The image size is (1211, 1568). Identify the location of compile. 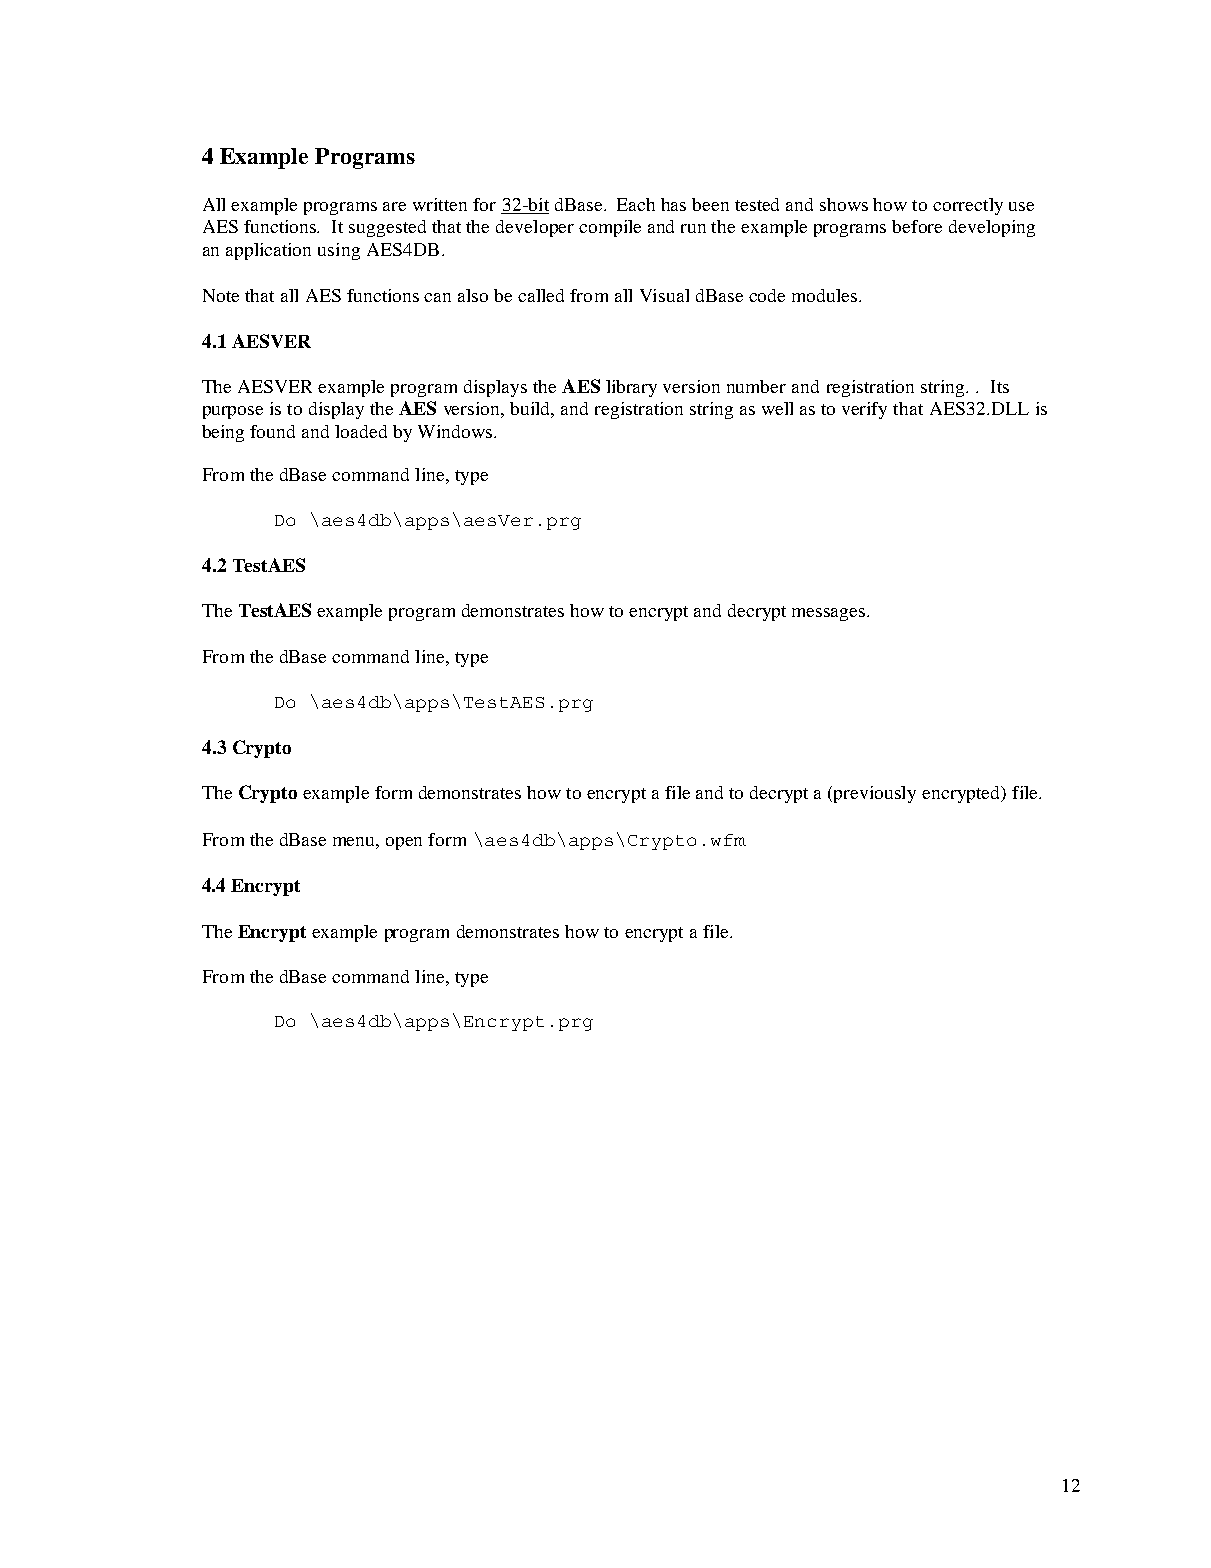
(610, 228).
